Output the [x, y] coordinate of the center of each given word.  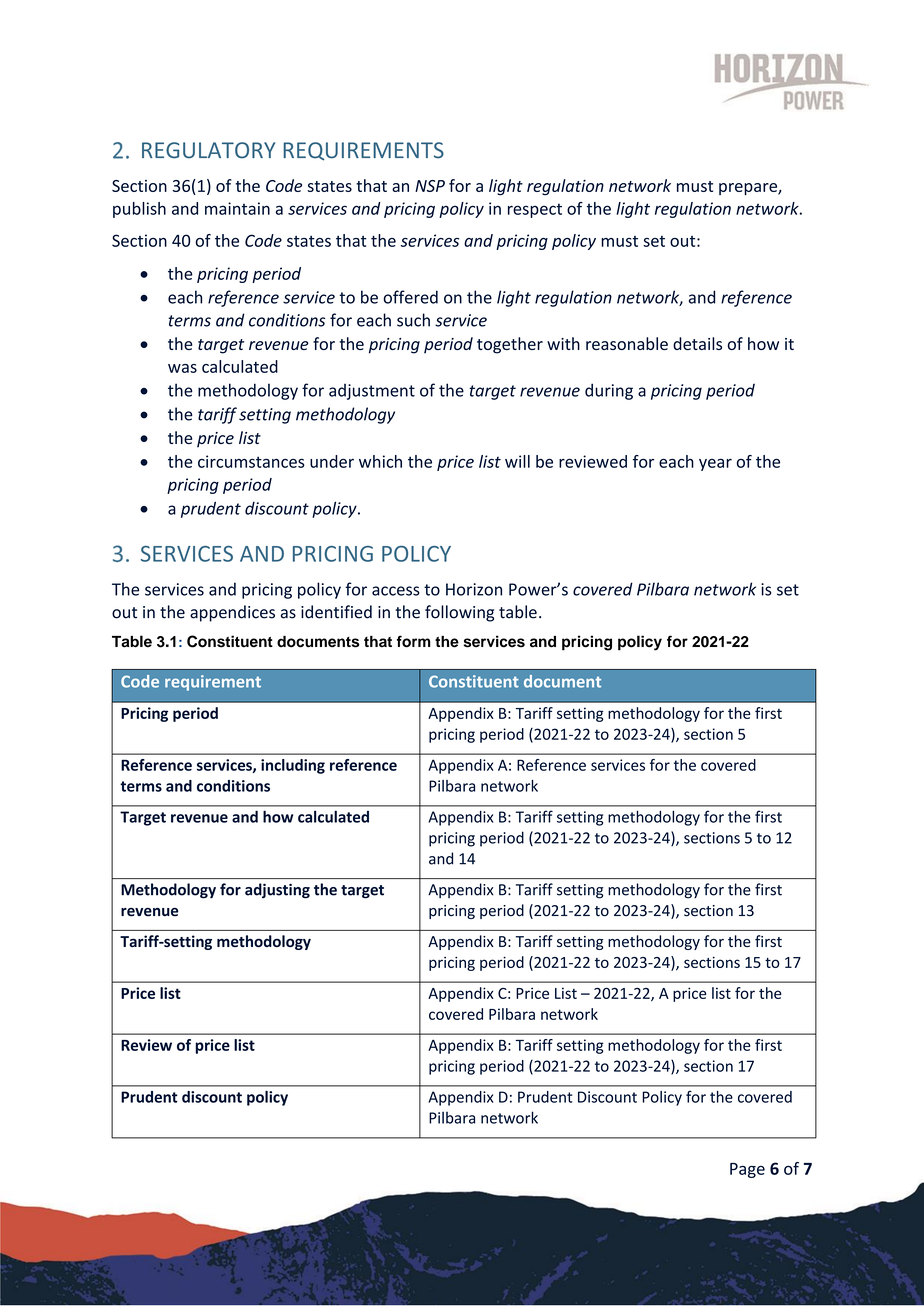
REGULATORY [208, 150]
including [293, 766]
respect [535, 210]
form [414, 641]
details [697, 343]
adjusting [277, 891]
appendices [232, 613]
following [459, 613]
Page [747, 1170]
